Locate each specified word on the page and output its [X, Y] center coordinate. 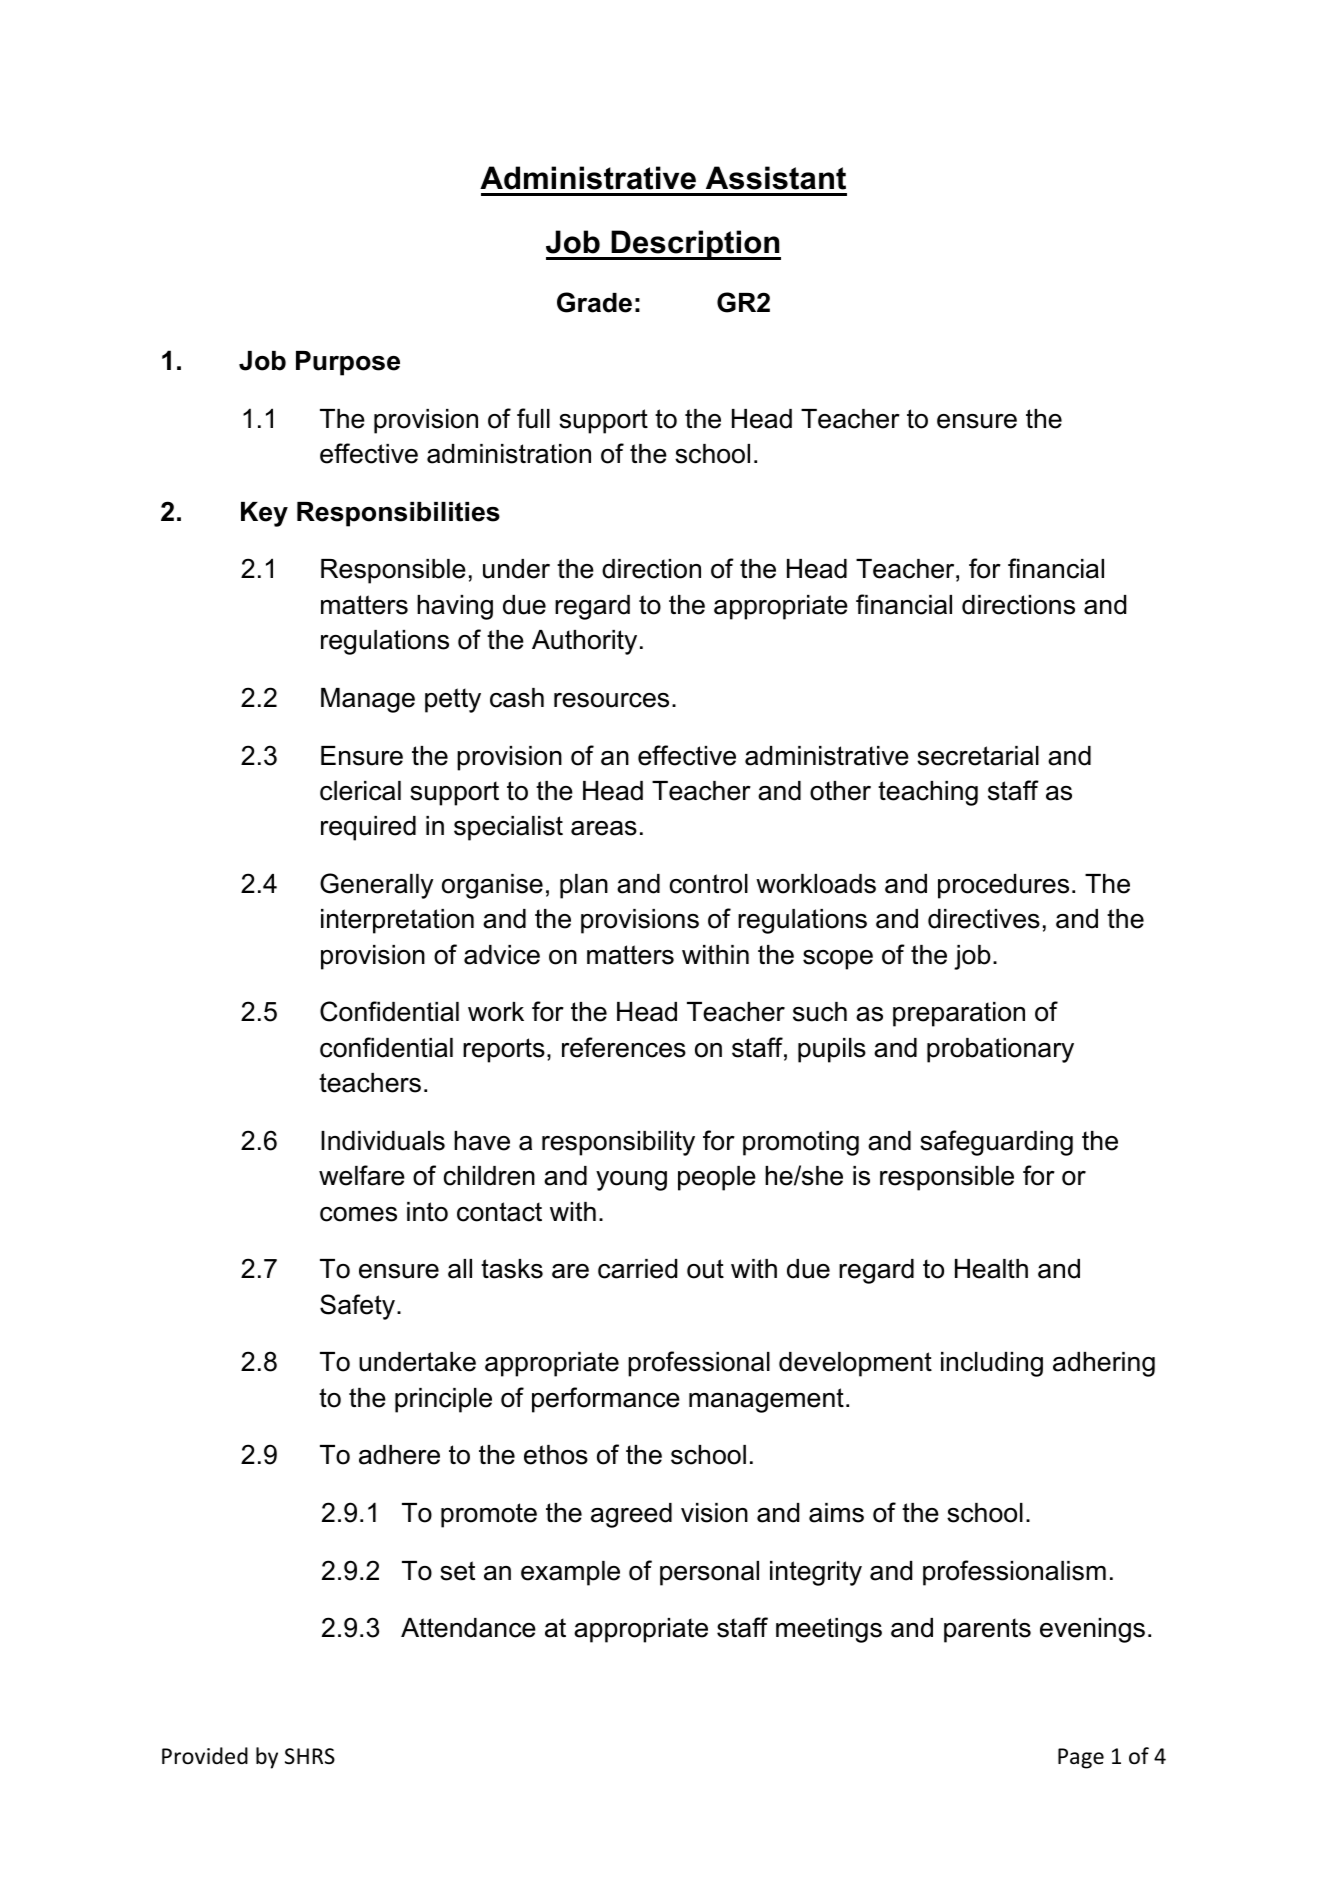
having [455, 607]
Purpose [348, 363]
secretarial [978, 756]
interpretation [397, 921]
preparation [959, 1014]
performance [606, 1400]
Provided [205, 1756]
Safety [357, 1307]
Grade [594, 302]
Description [695, 245]
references [624, 1047]
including [992, 1364]
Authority [584, 642]
